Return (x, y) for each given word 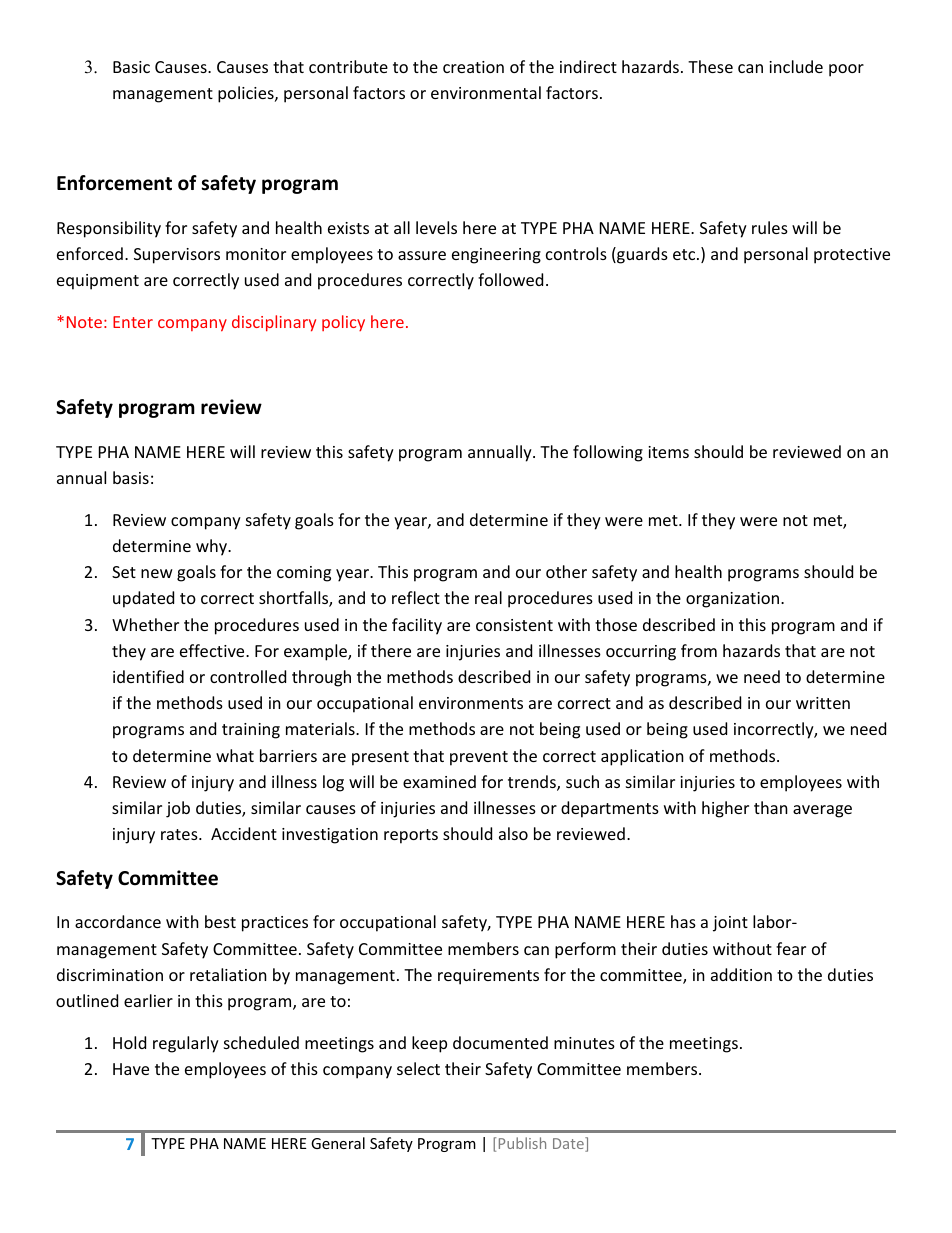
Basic (131, 67)
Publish (522, 1143)
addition (741, 974)
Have (131, 1069)
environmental (486, 92)
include (796, 66)
